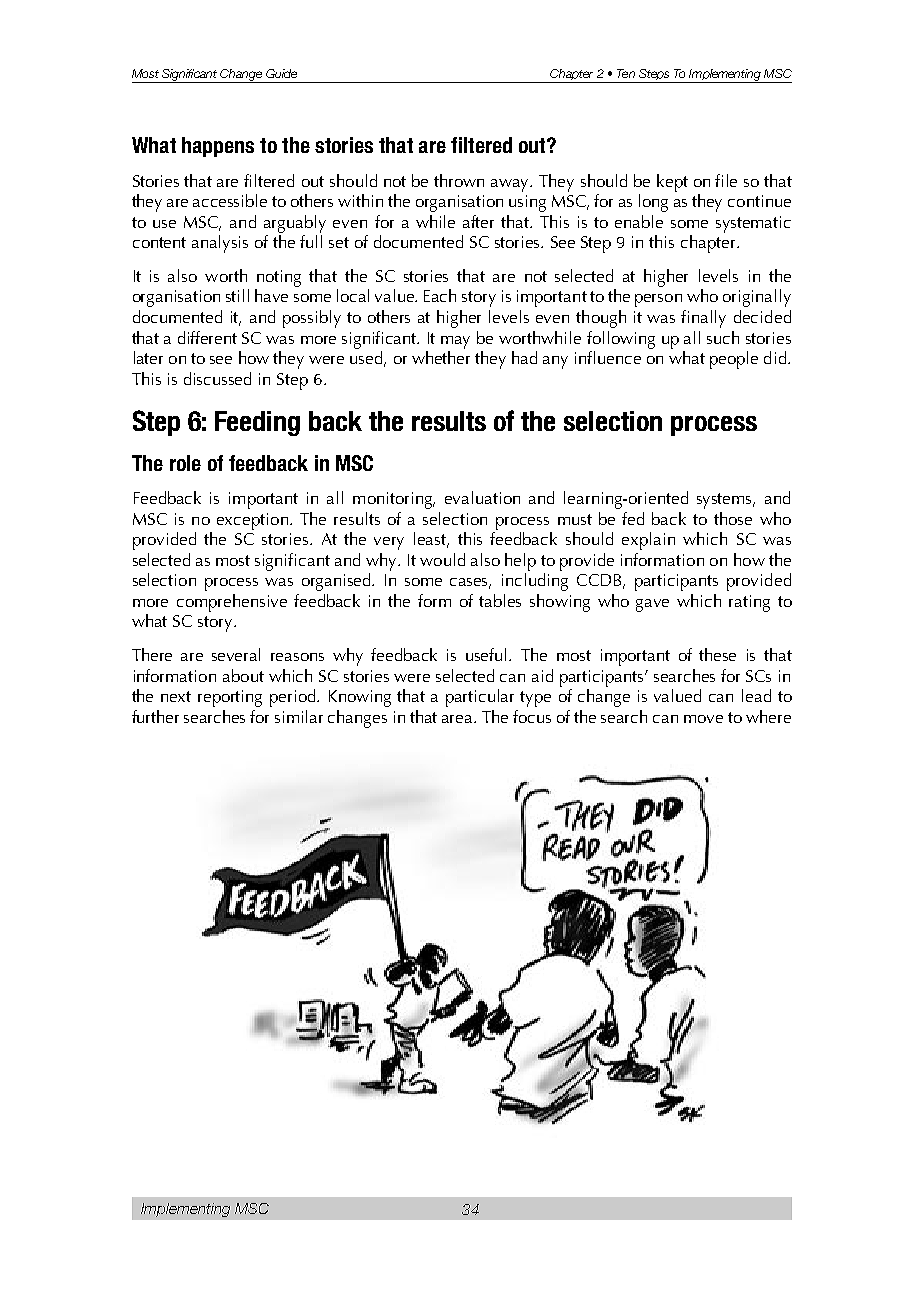 Image resolution: width=924 pixels, height=1308 pixels. What do you see at coordinates (440, 295) in the screenshot?
I see `Each` at bounding box center [440, 295].
